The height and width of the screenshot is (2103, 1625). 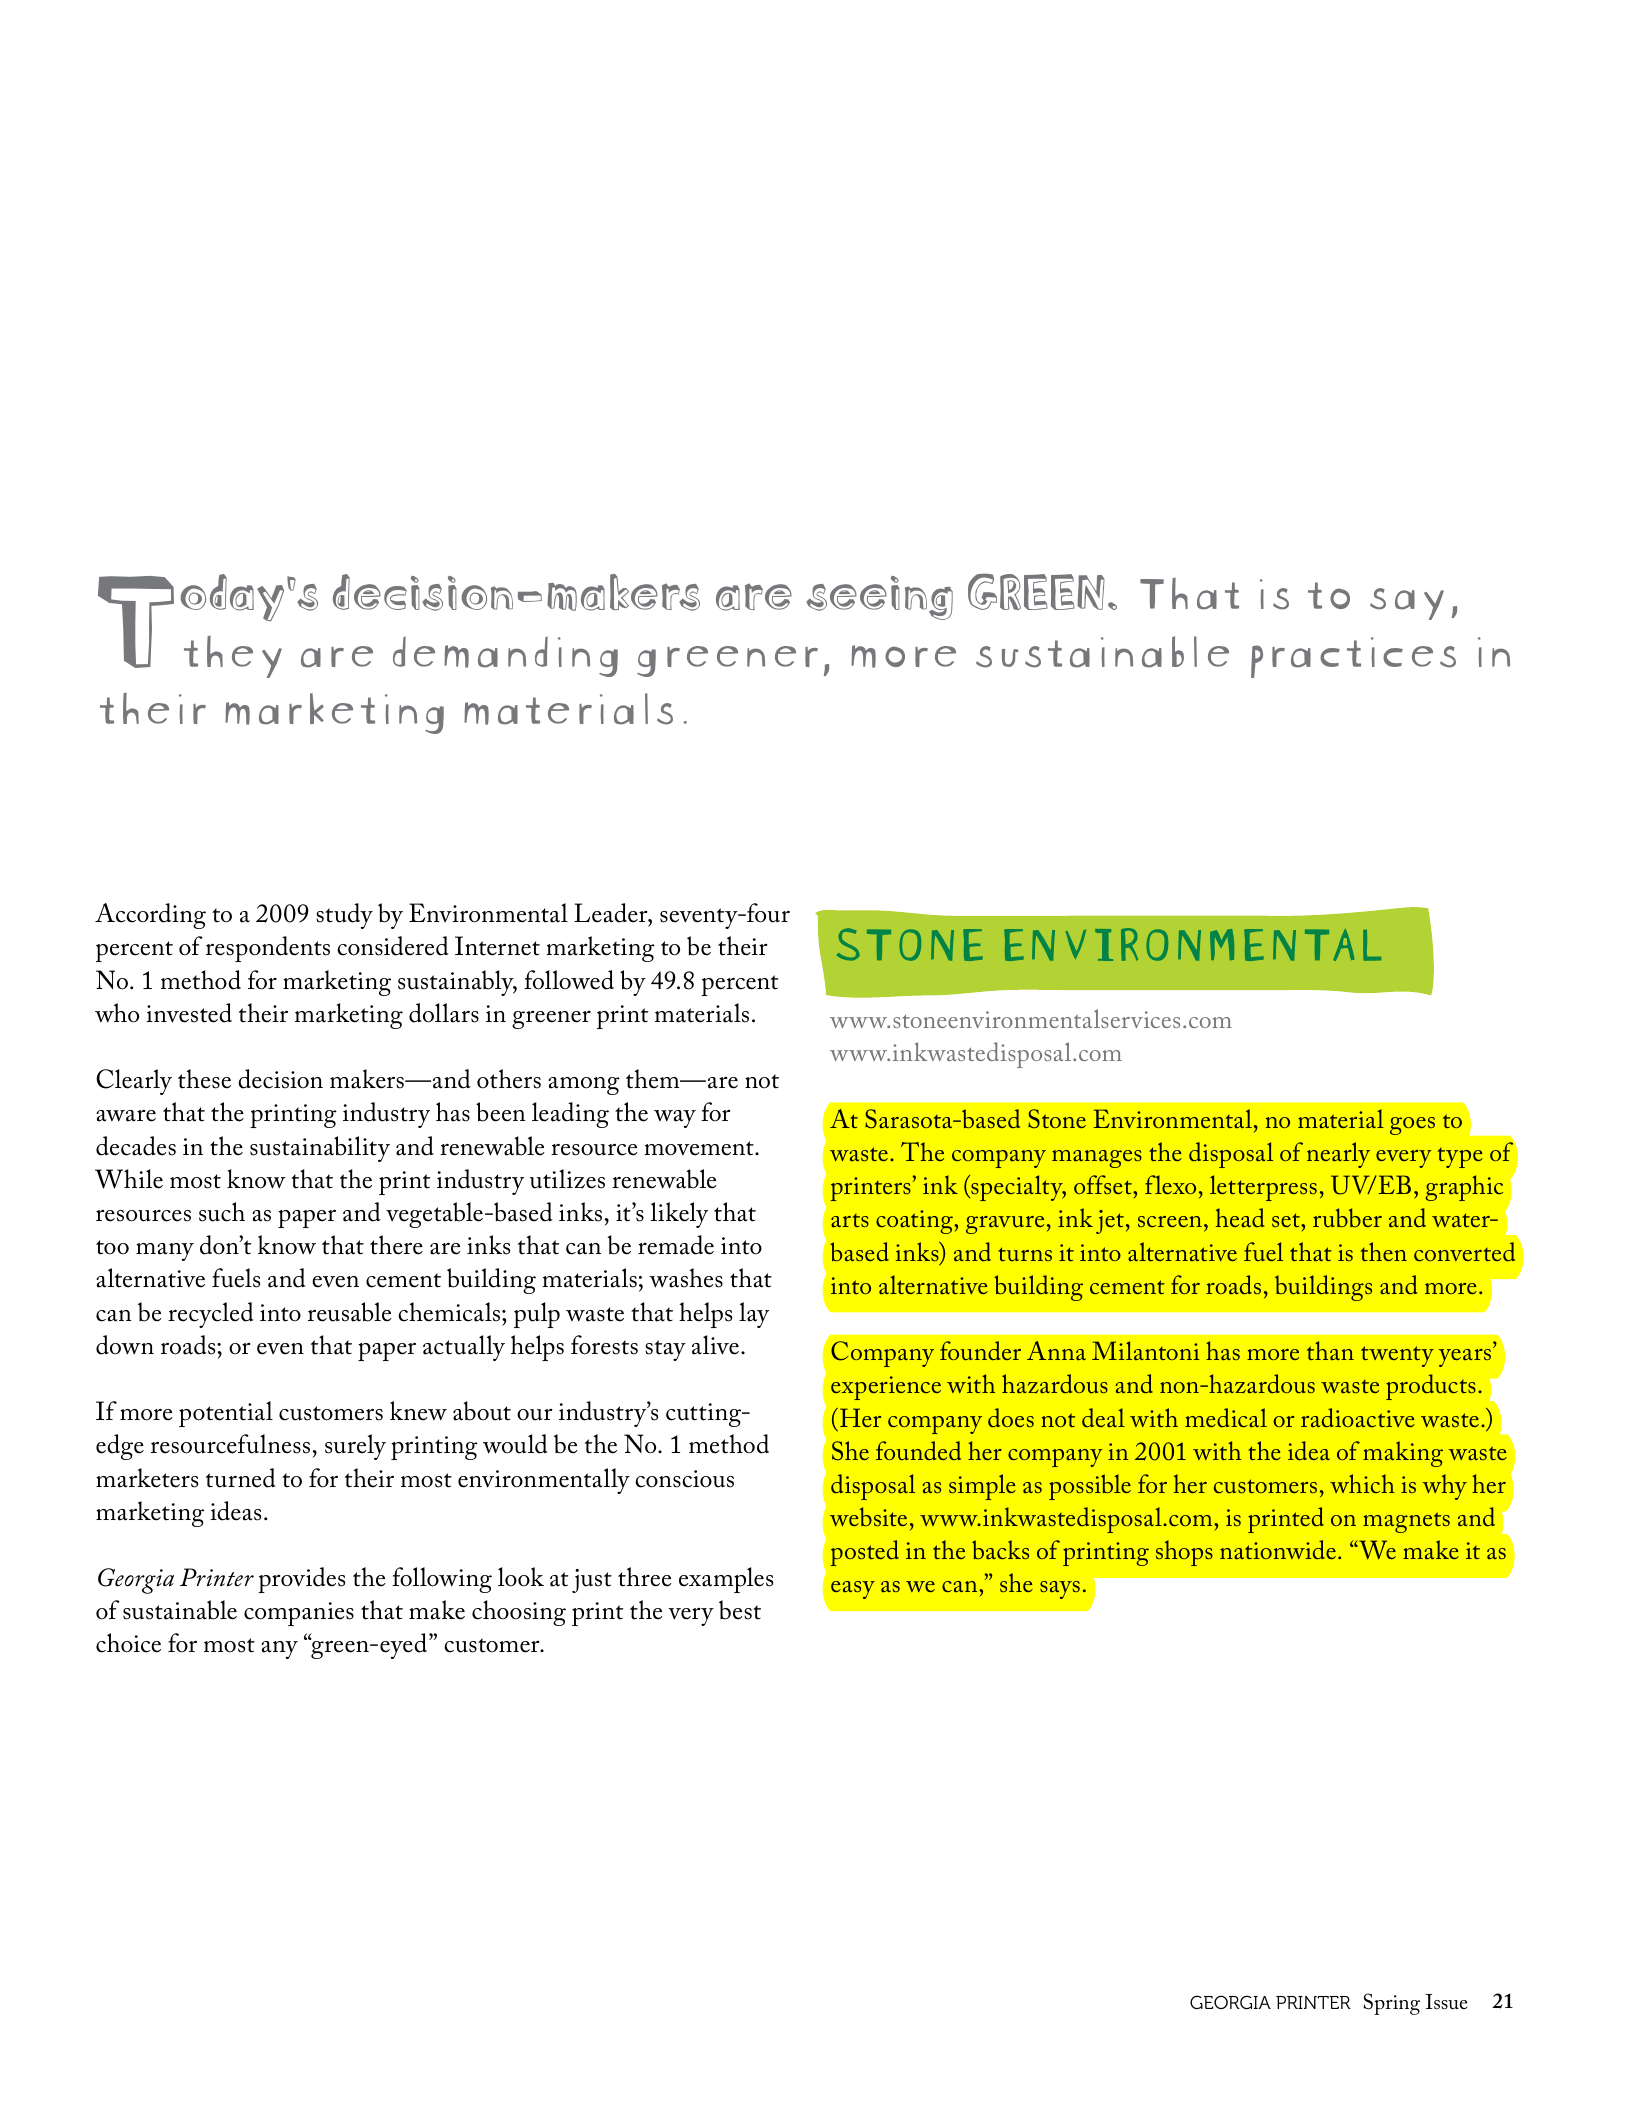 I want to click on lay, so click(x=754, y=1315).
